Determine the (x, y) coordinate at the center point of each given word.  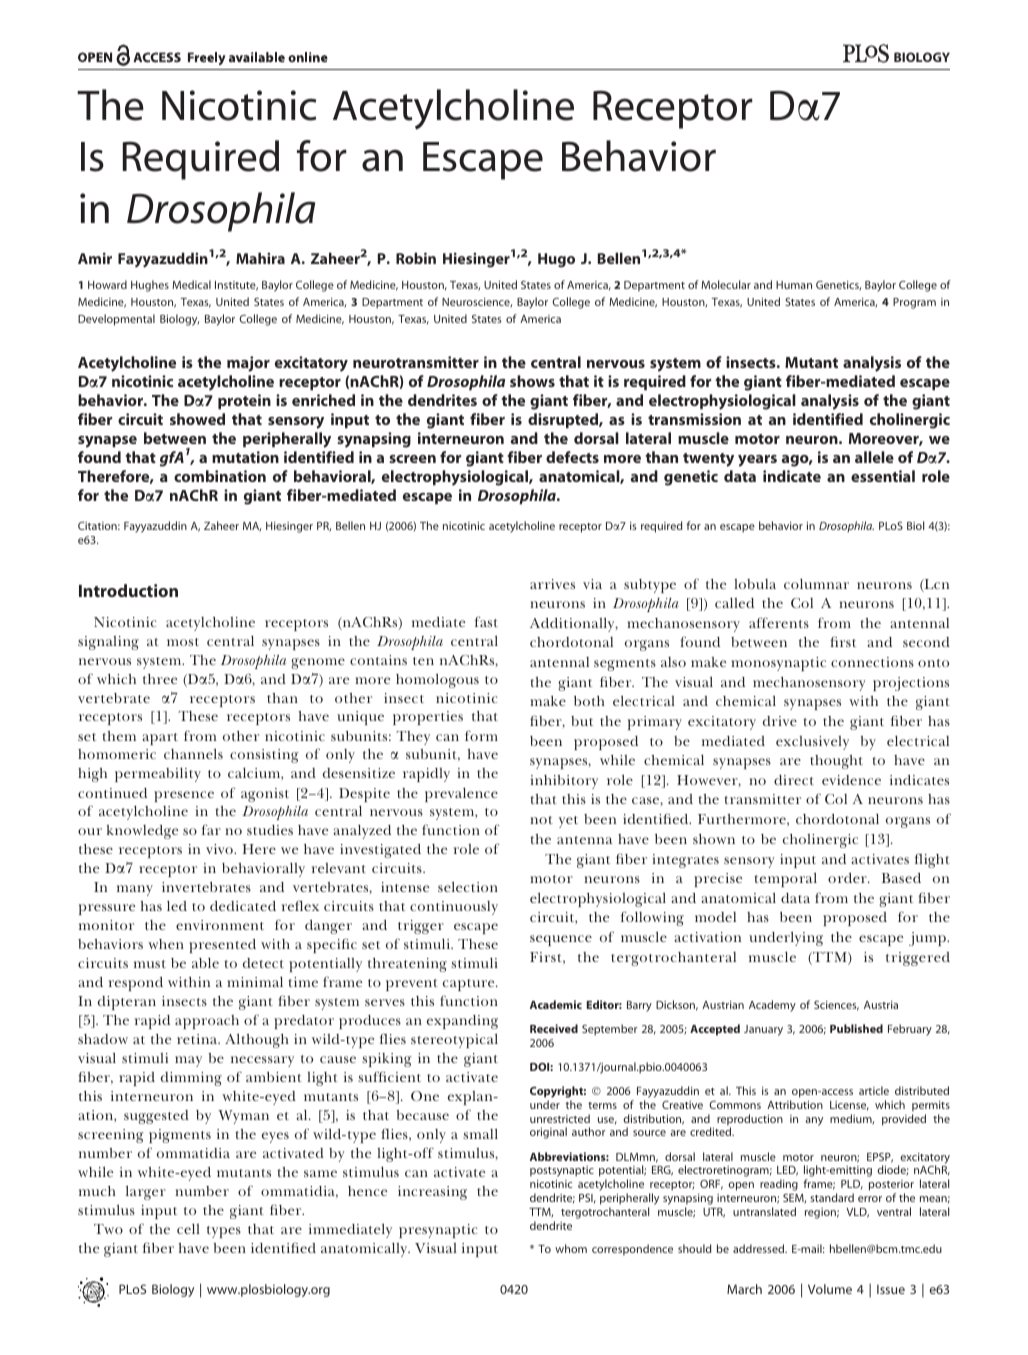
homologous (437, 680)
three (160, 679)
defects (572, 457)
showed (197, 419)
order (848, 878)
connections (872, 662)
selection (468, 886)
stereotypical (454, 1040)
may (188, 1061)
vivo (220, 849)
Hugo (556, 260)
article (874, 1090)
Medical (191, 284)
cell (188, 1228)
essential (883, 476)
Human (794, 285)
